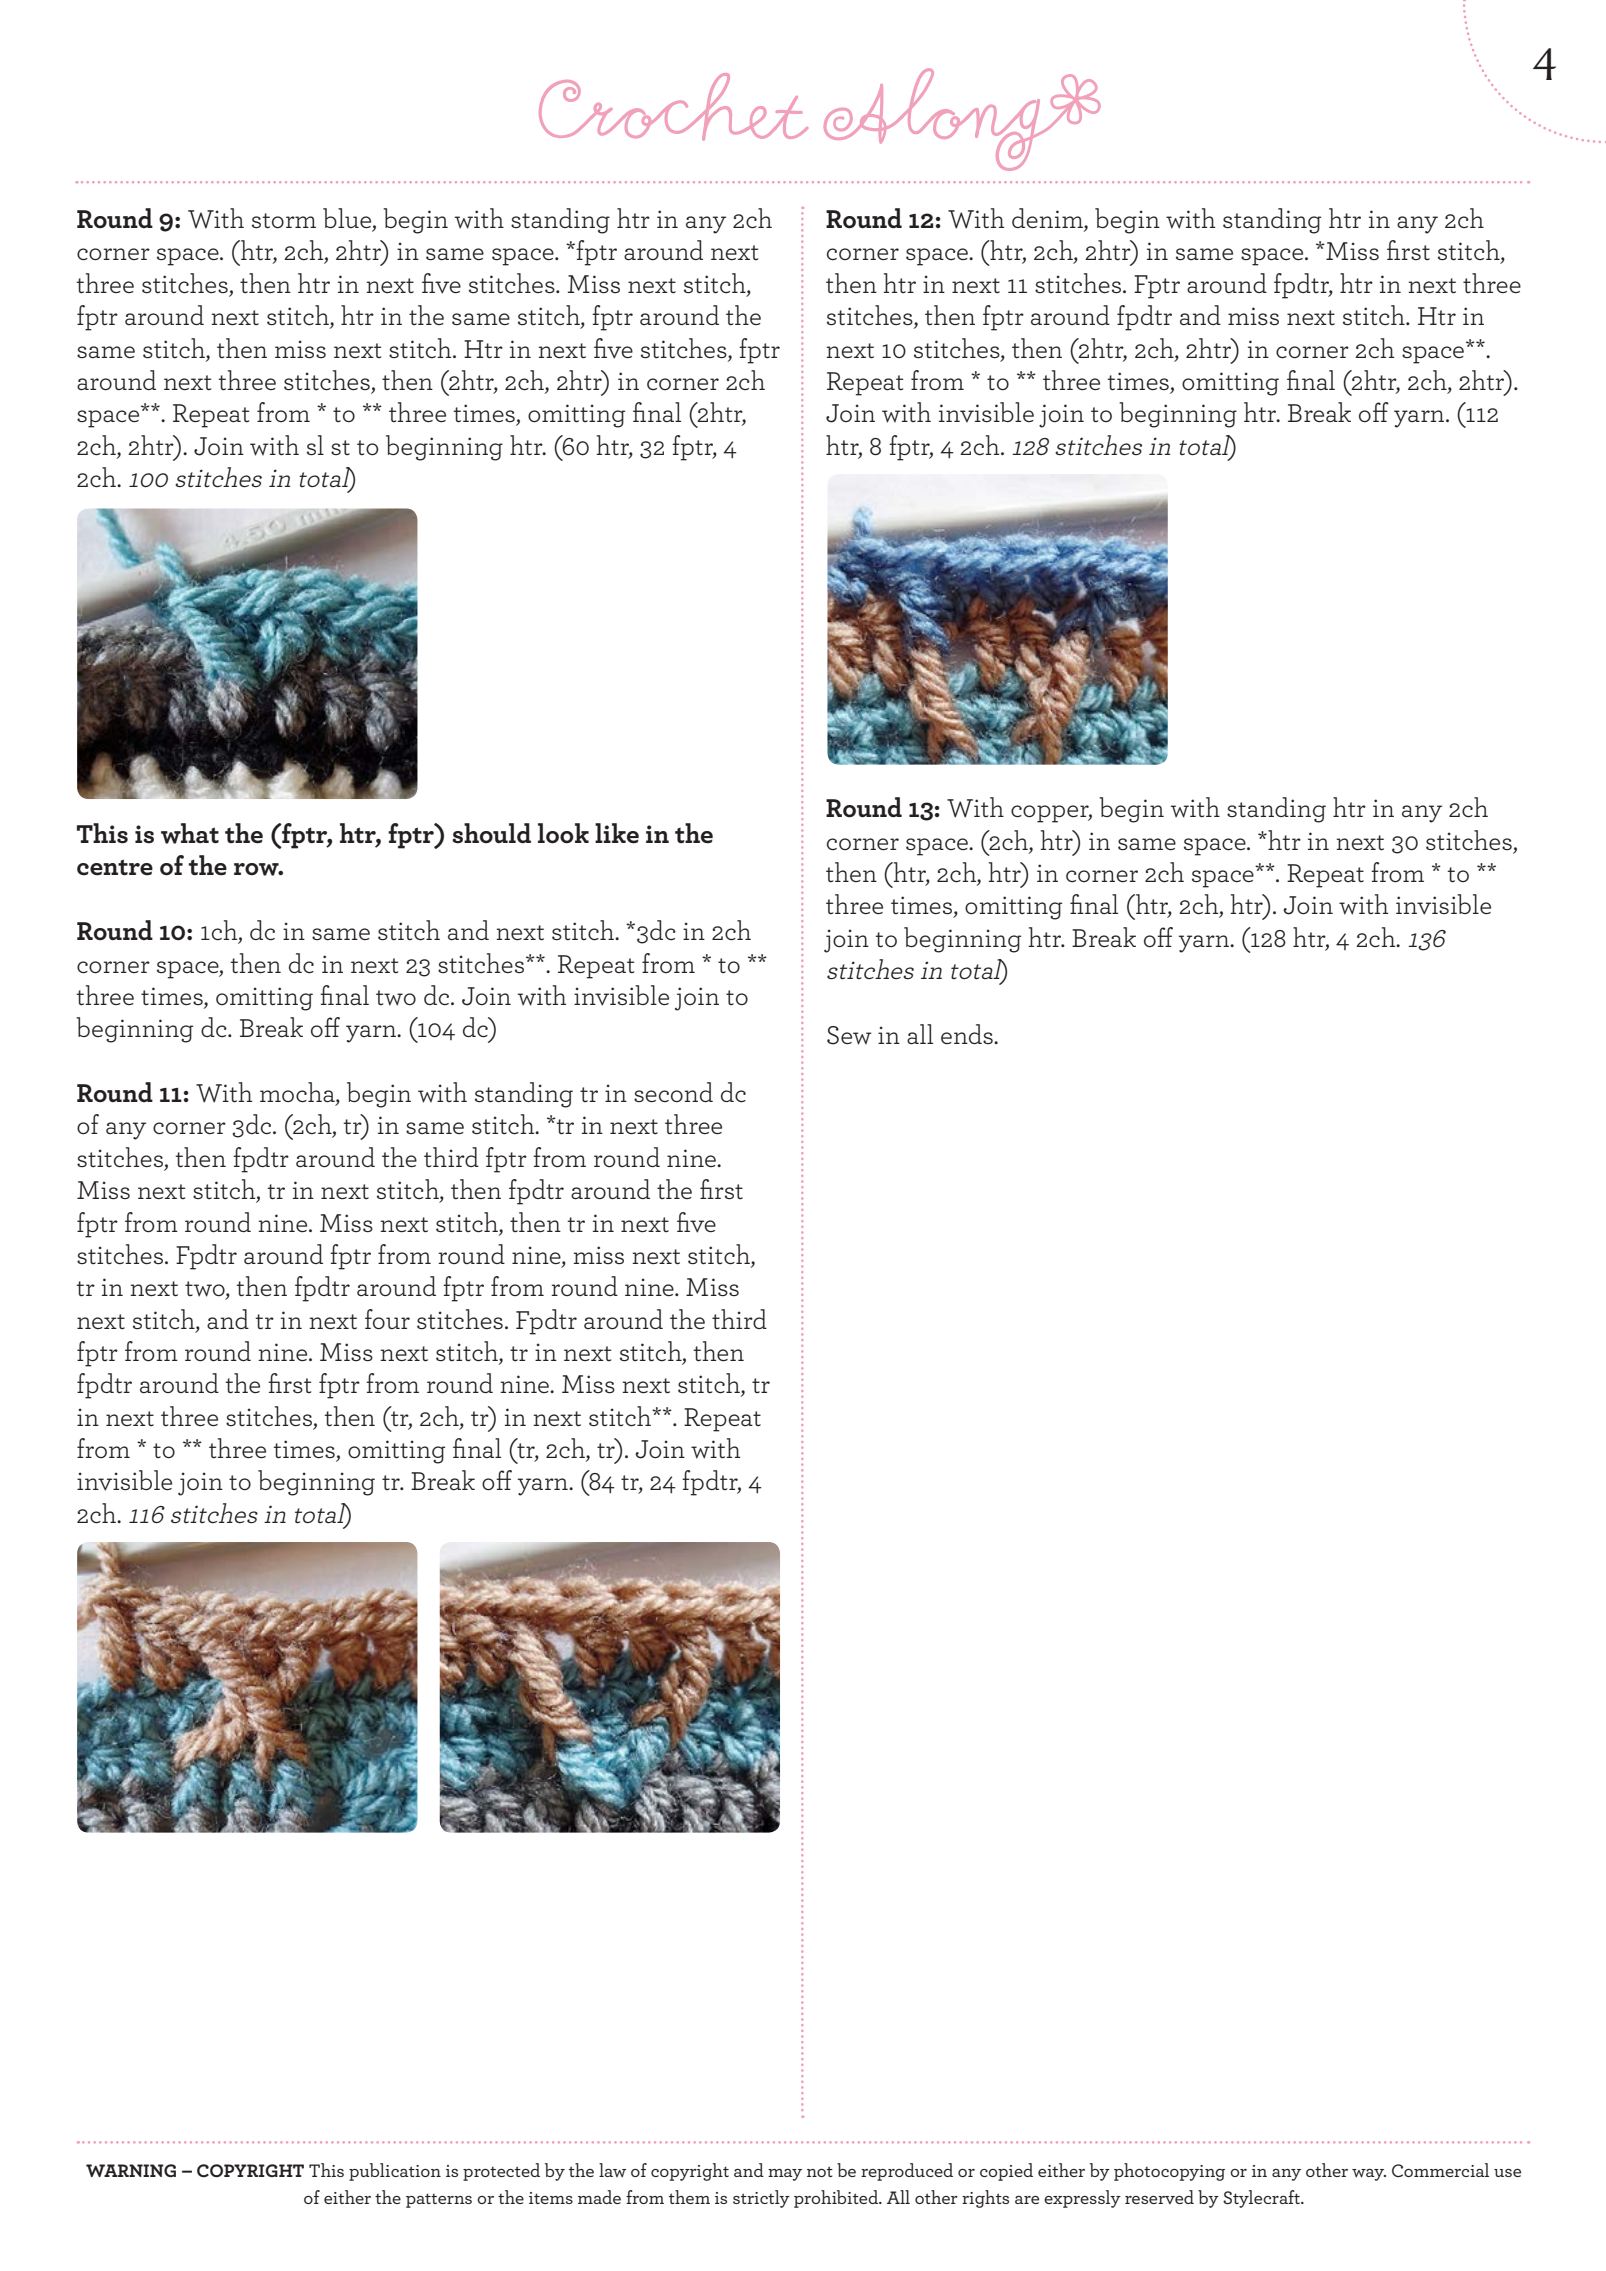 Image resolution: width=1606 pixels, height=2271 pixels. Describe the element at coordinates (673, 1092) in the screenshot. I see `second` at that location.
